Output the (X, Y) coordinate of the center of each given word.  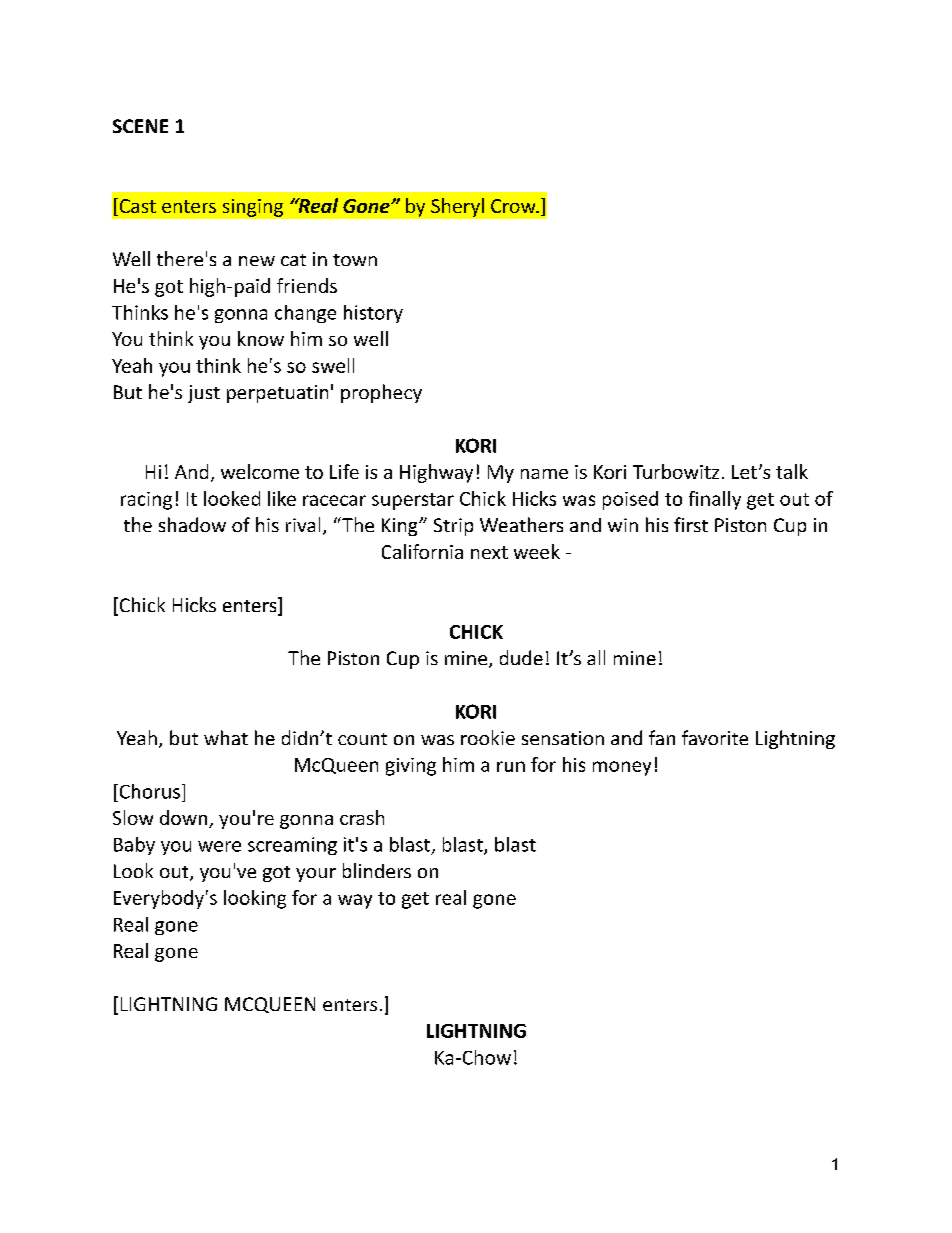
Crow (514, 206)
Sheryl (457, 207)
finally (715, 500)
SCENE (140, 126)
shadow (192, 524)
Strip (453, 527)
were (219, 846)
